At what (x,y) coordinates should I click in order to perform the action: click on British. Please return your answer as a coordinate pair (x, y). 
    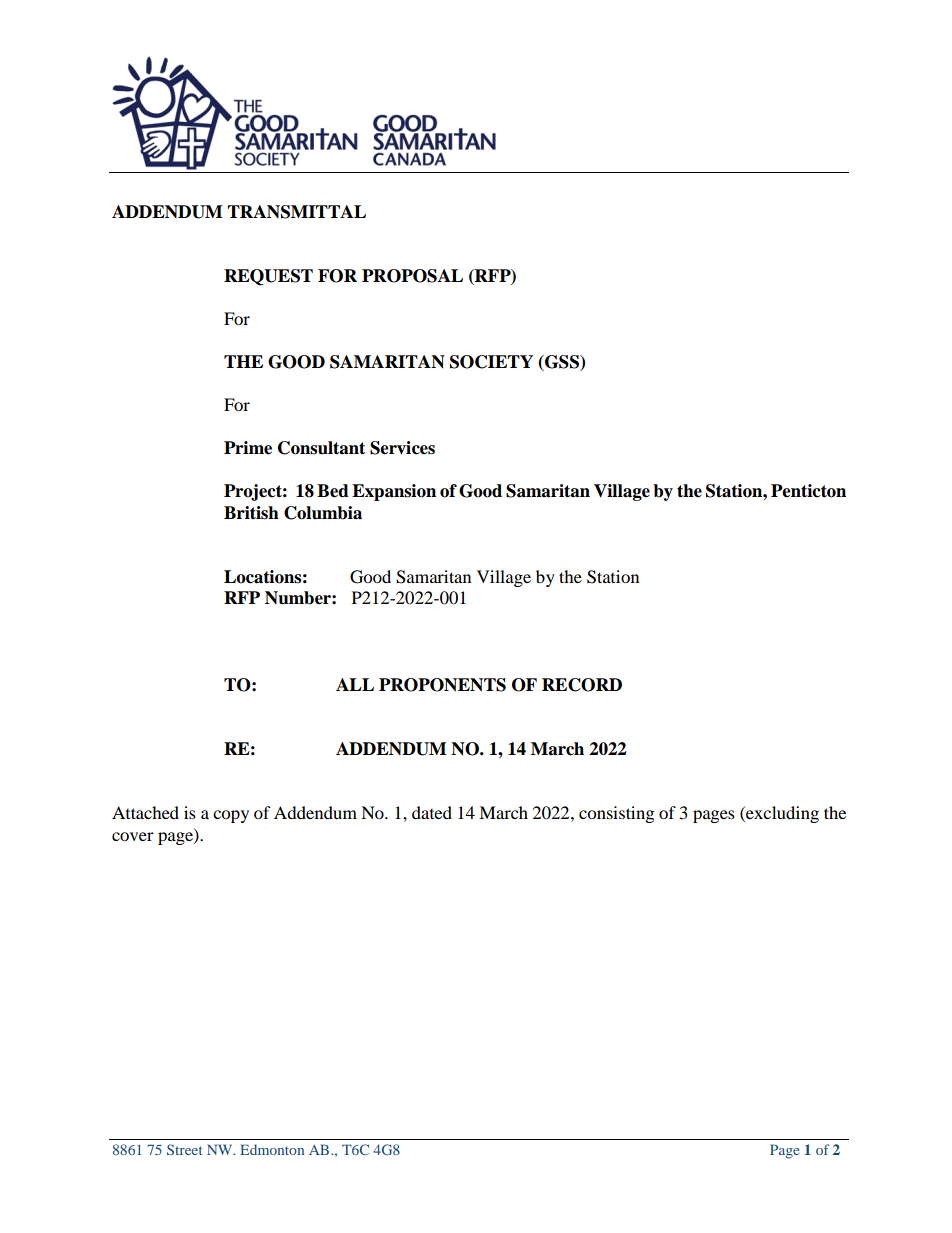
    Looking at the image, I should click on (251, 513).
